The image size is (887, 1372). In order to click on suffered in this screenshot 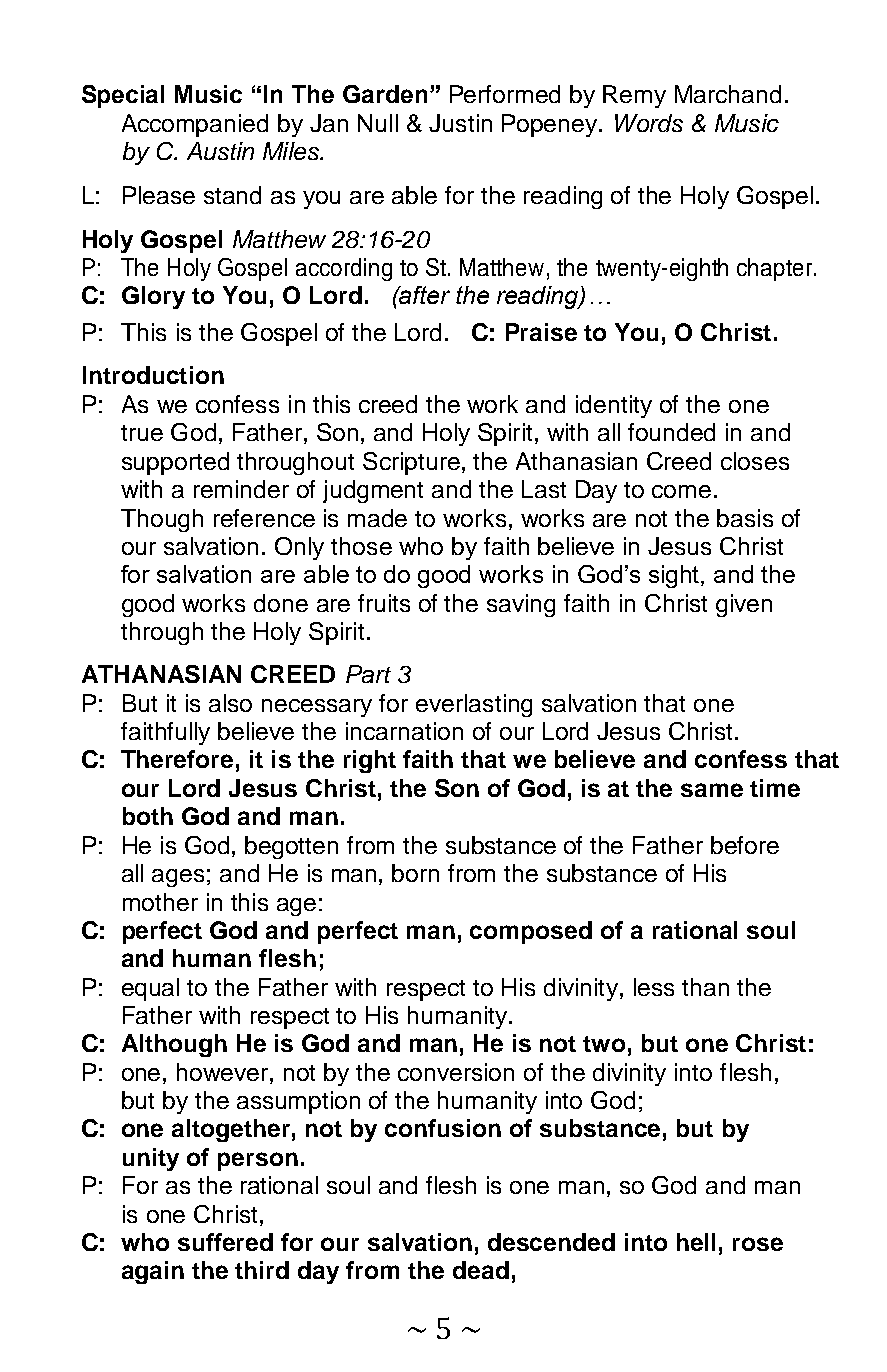, I will do `click(225, 1242)`.
